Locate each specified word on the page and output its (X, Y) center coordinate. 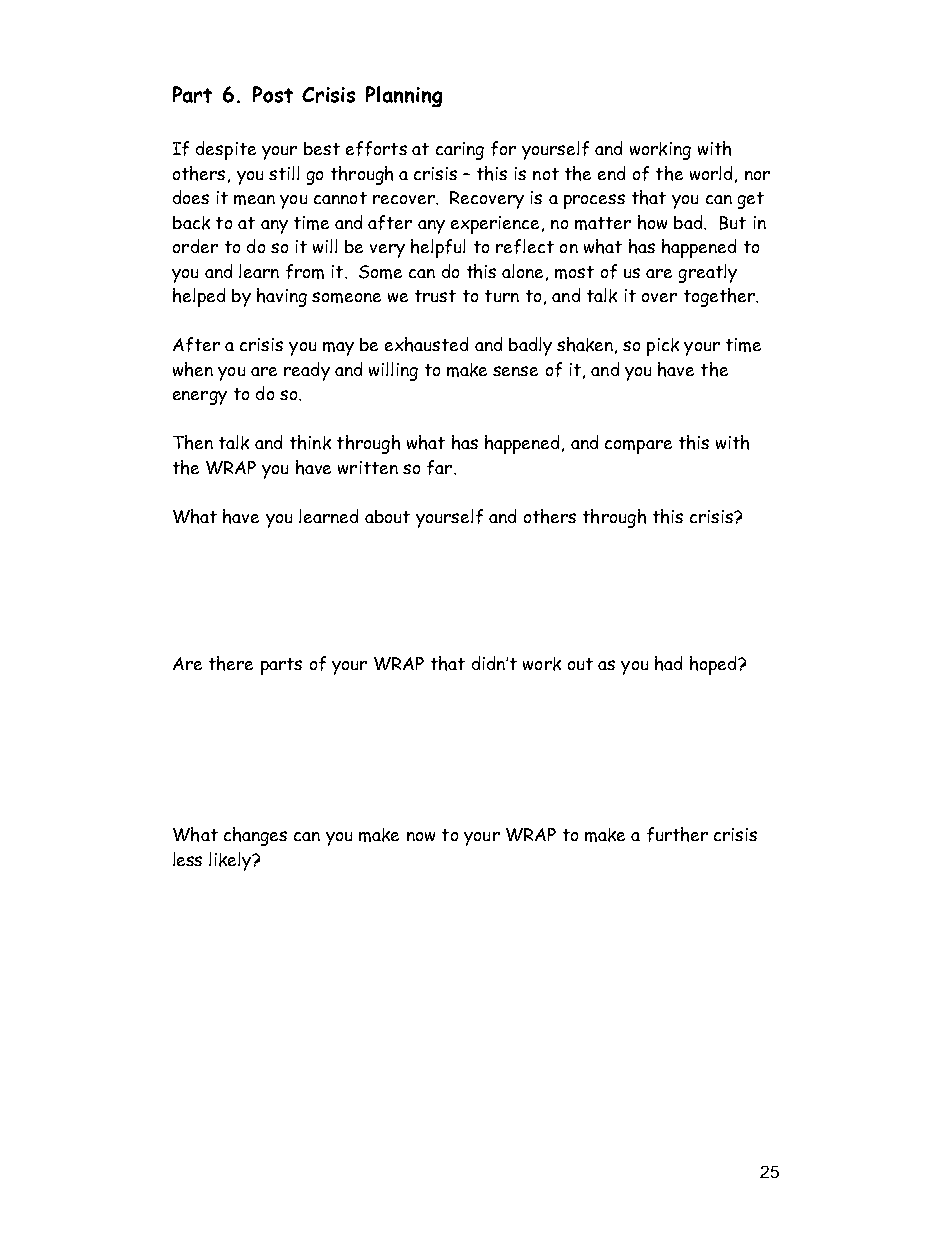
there (231, 663)
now (421, 836)
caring (460, 151)
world (711, 173)
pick (663, 347)
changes (255, 836)
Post (273, 94)
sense (515, 371)
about (387, 516)
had (668, 663)
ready (307, 371)
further (677, 834)
